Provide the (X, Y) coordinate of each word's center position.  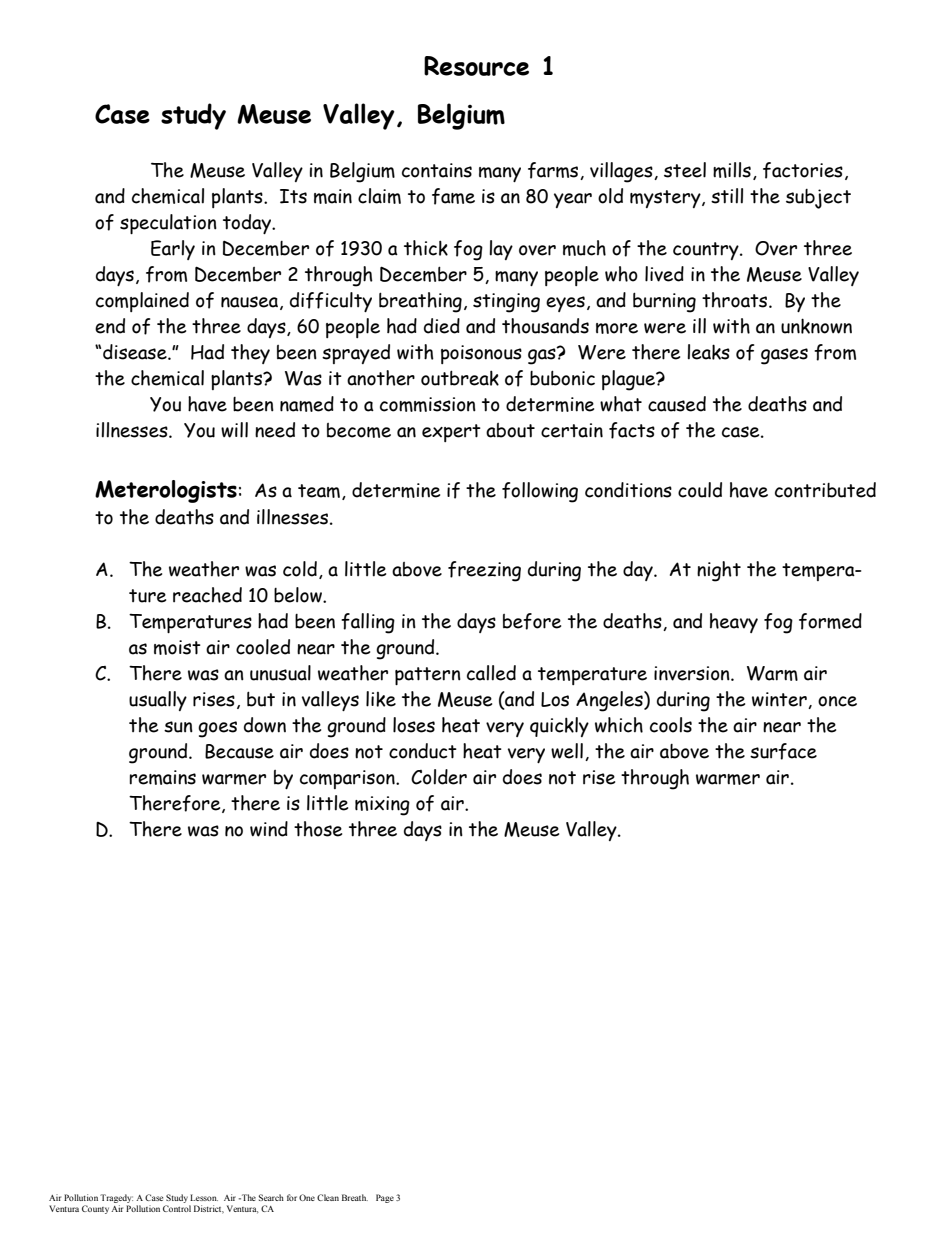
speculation (168, 224)
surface (783, 751)
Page (385, 1198)
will (234, 430)
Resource (476, 66)
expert (451, 433)
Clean (328, 1197)
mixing (382, 806)
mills (732, 170)
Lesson (204, 1197)
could (700, 490)
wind (269, 829)
